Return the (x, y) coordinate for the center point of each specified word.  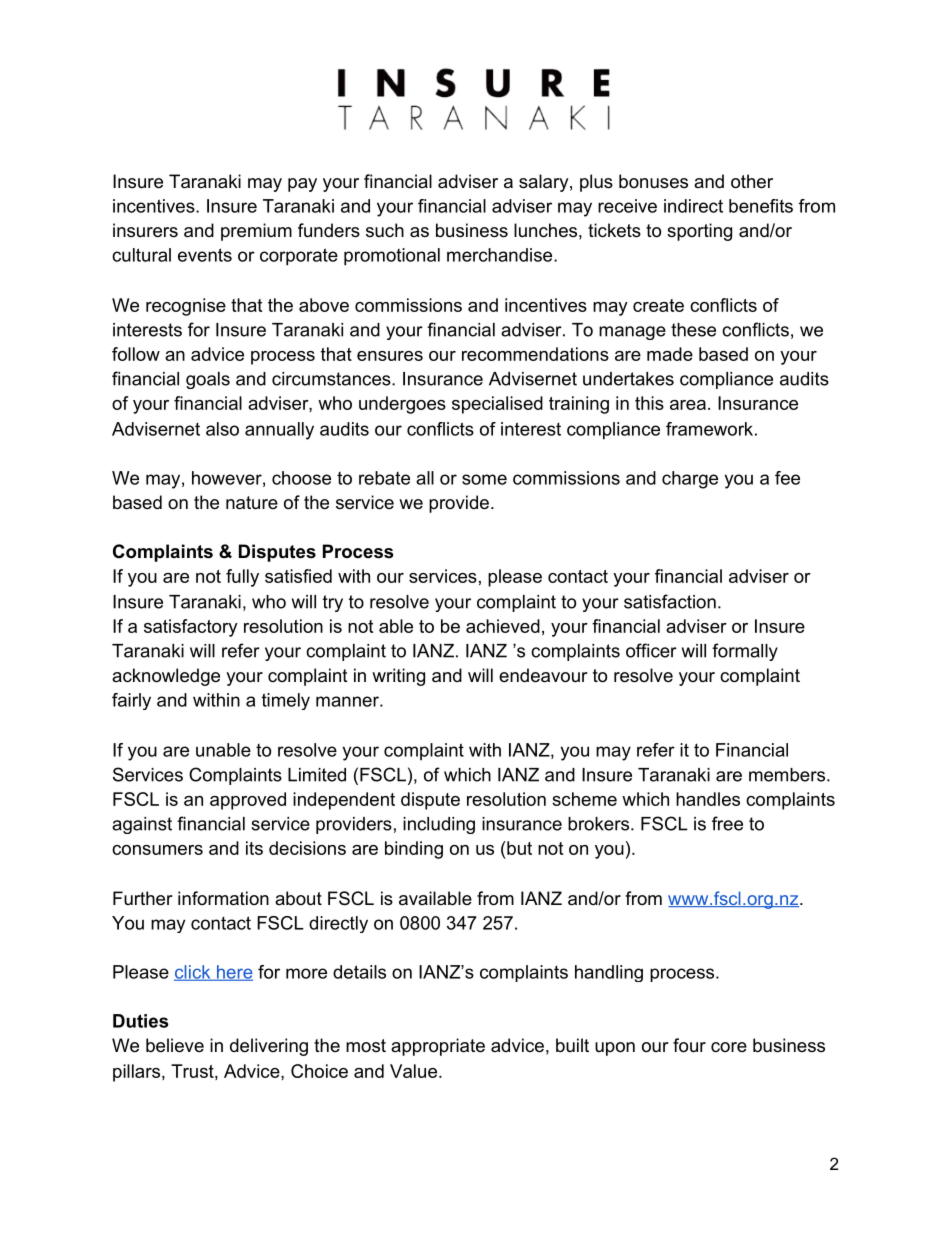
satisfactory (191, 628)
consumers (157, 850)
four (689, 1045)
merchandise (499, 255)
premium (256, 232)
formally (745, 652)
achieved (503, 626)
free (727, 823)
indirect (693, 206)
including (439, 825)
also (222, 429)
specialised (497, 405)
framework (709, 429)
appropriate (438, 1047)
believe (175, 1045)
